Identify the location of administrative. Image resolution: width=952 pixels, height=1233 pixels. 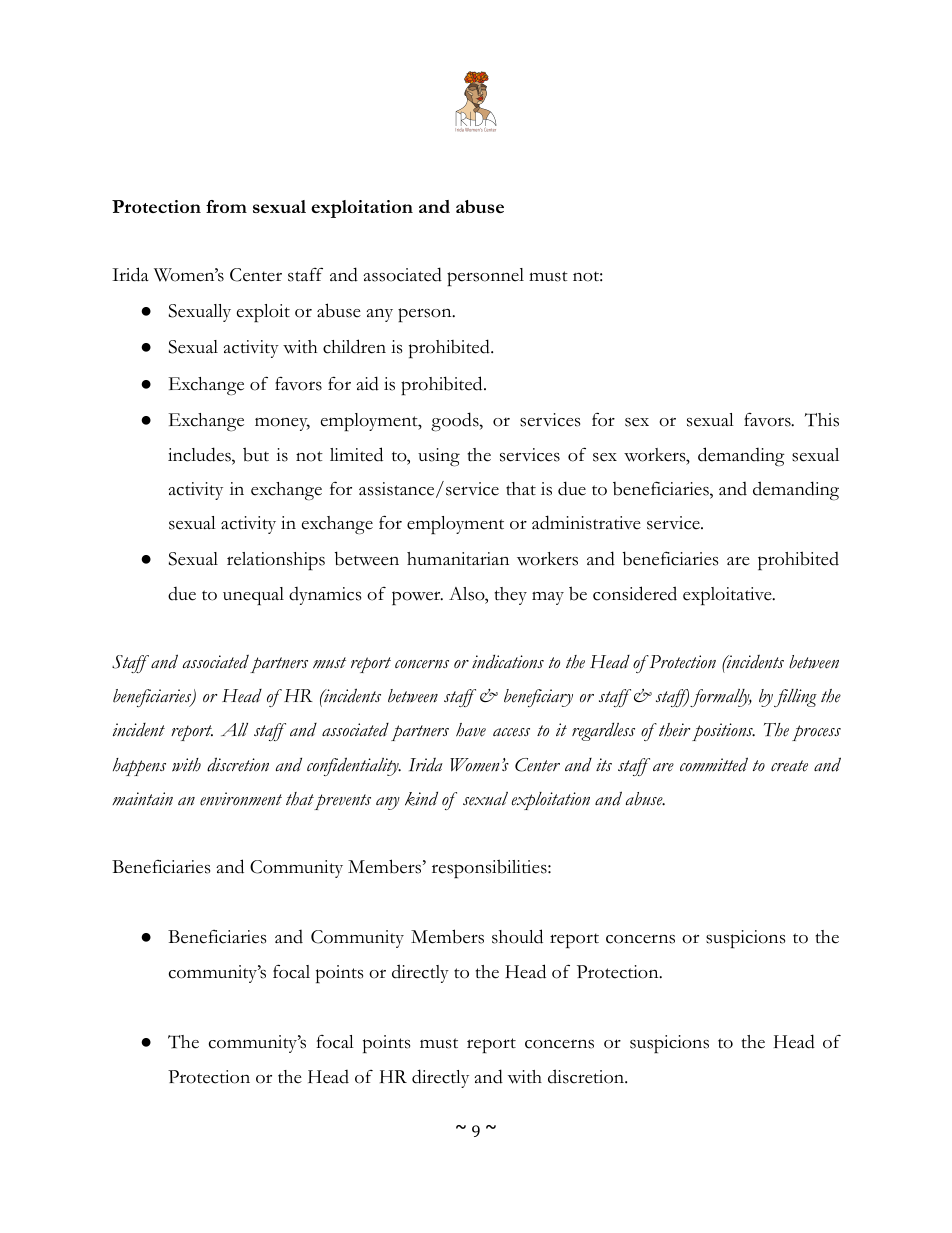
(586, 522).
